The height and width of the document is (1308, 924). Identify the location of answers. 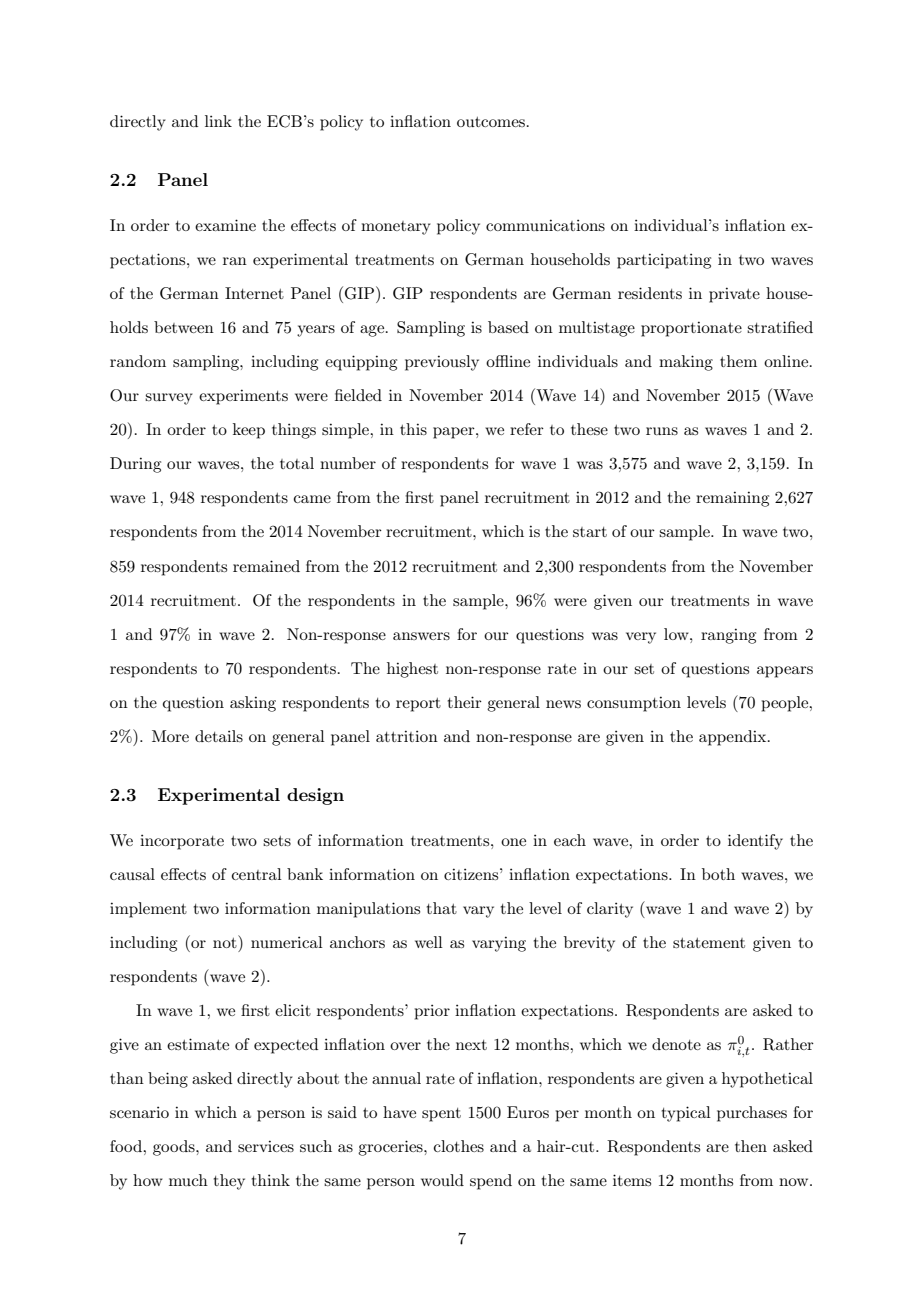
(421, 636).
